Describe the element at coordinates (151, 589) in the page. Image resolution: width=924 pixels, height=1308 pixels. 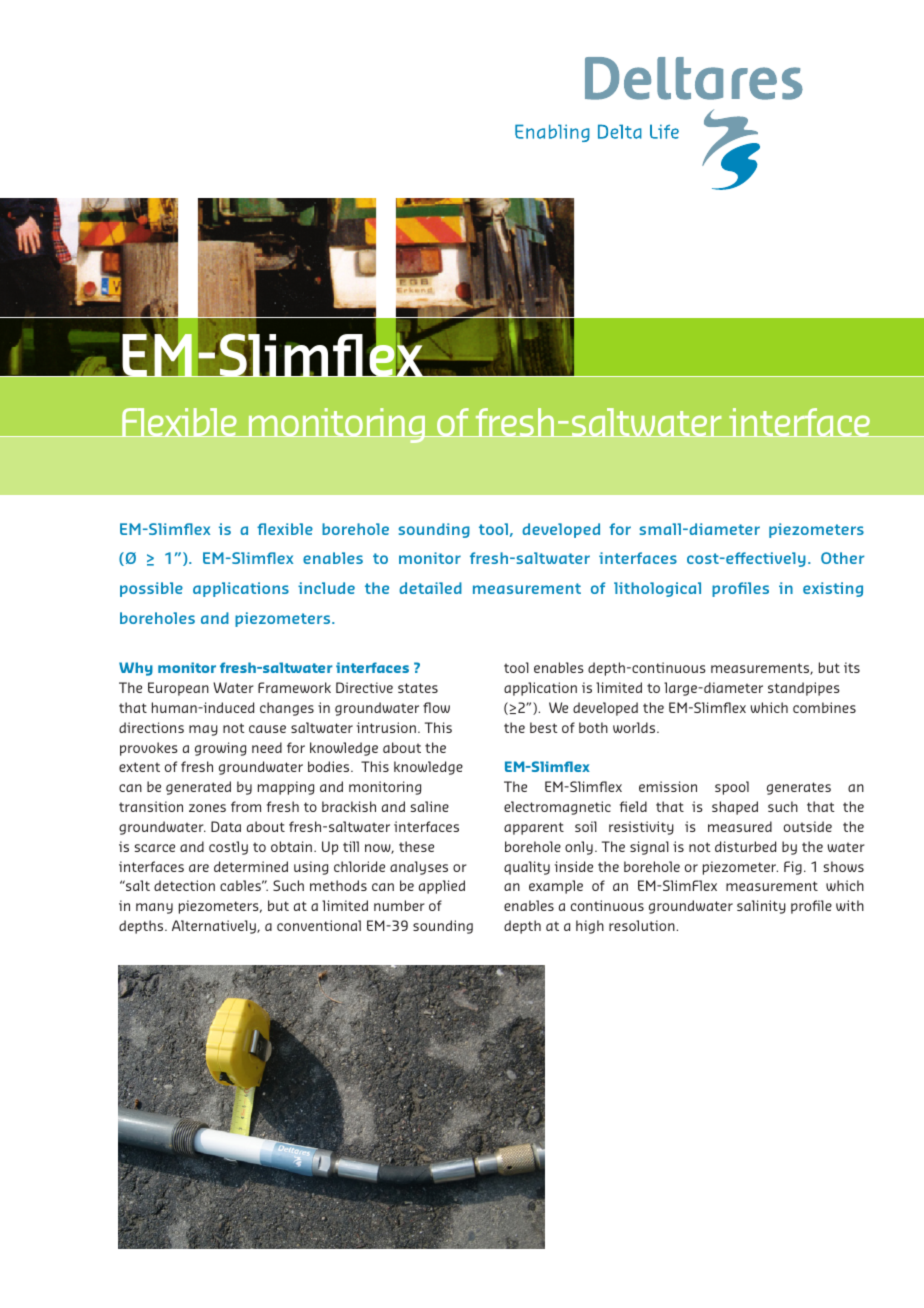
I see `possible` at that location.
